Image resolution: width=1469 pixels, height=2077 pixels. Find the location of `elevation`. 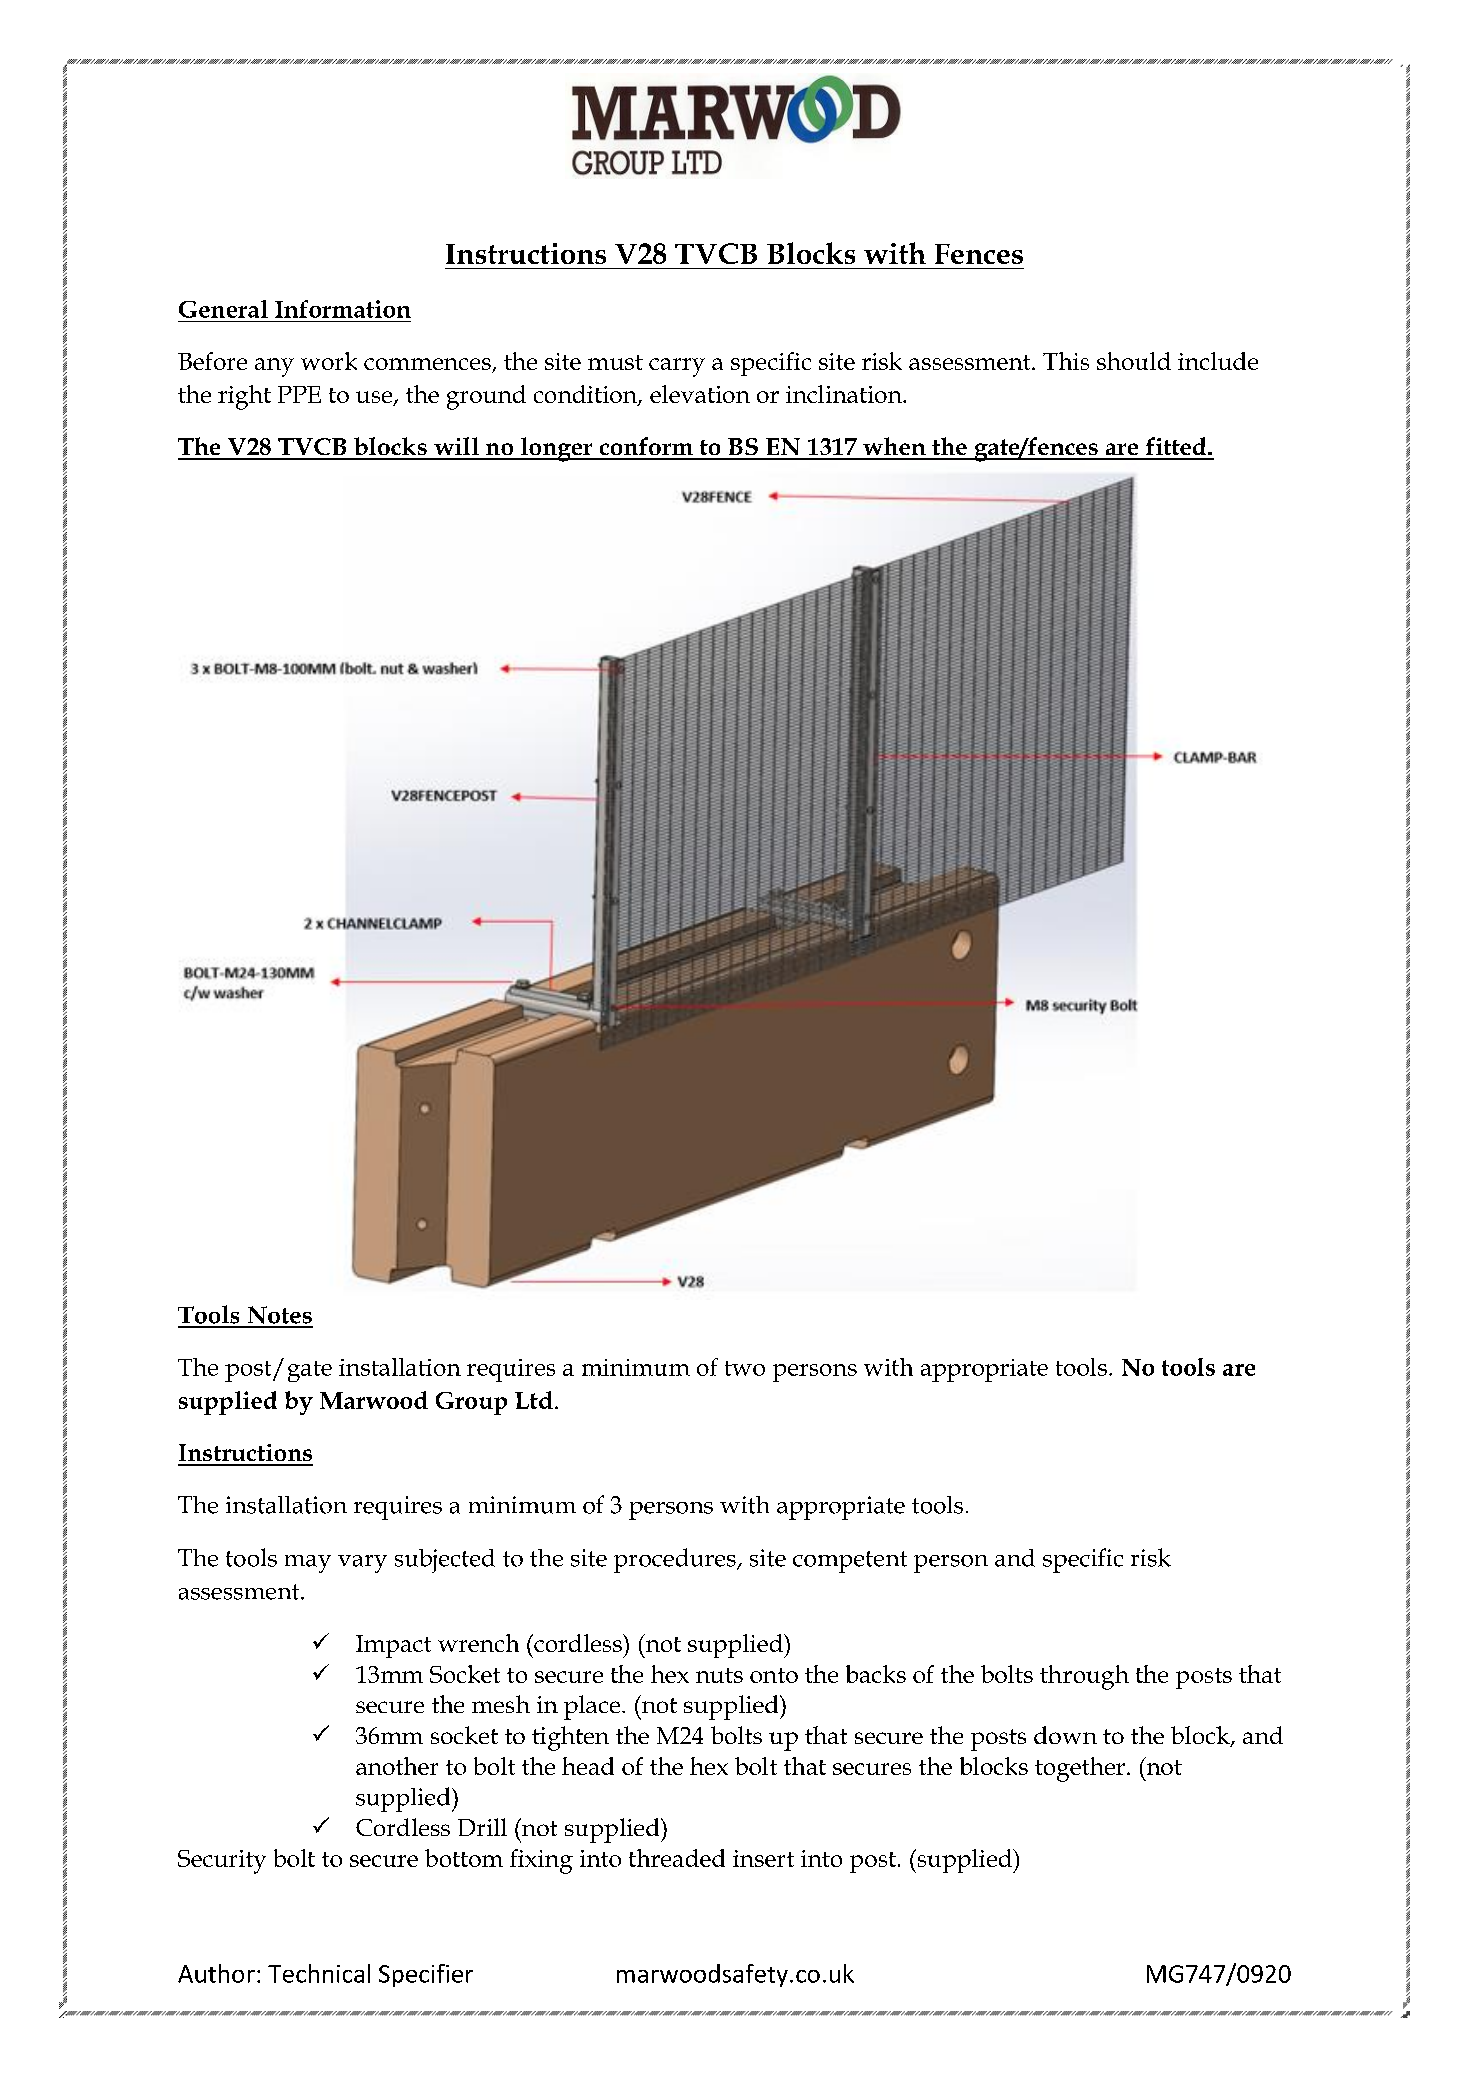

elevation is located at coordinates (700, 394).
